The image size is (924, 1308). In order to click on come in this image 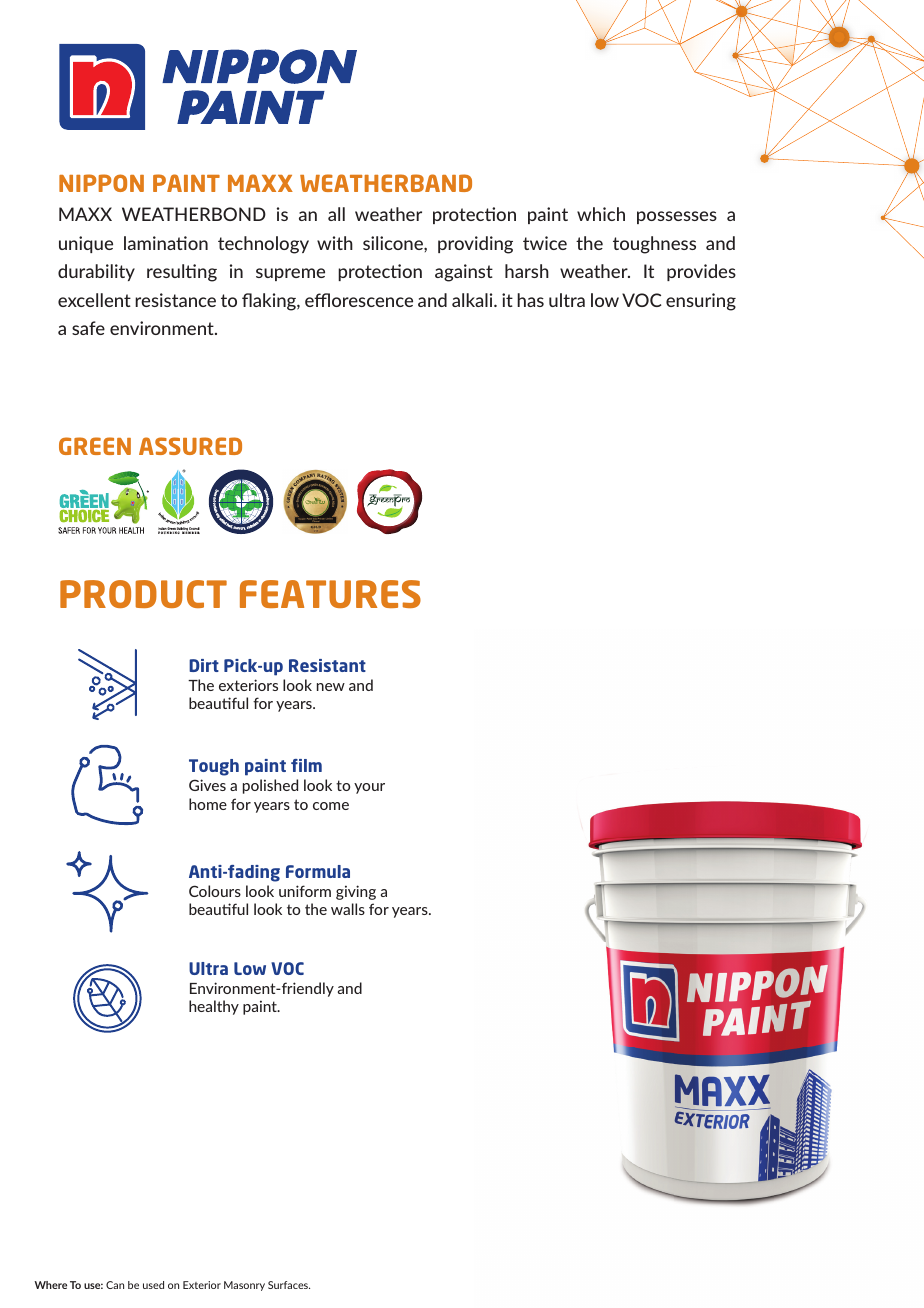, I will do `click(331, 806)`.
